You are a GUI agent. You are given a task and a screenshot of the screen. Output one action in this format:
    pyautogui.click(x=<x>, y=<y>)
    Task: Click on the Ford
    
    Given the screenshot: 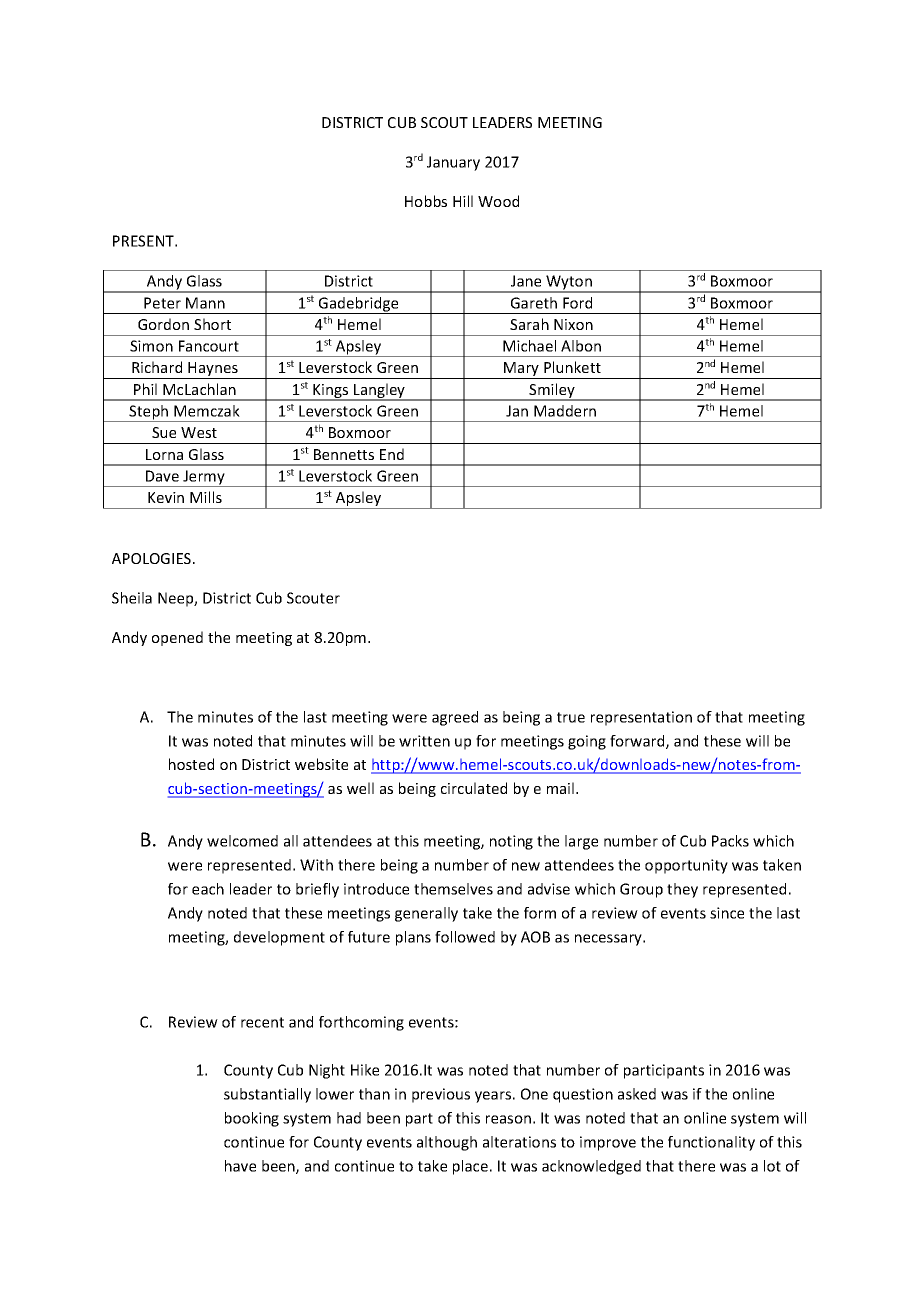 What is the action you would take?
    pyautogui.click(x=577, y=303)
